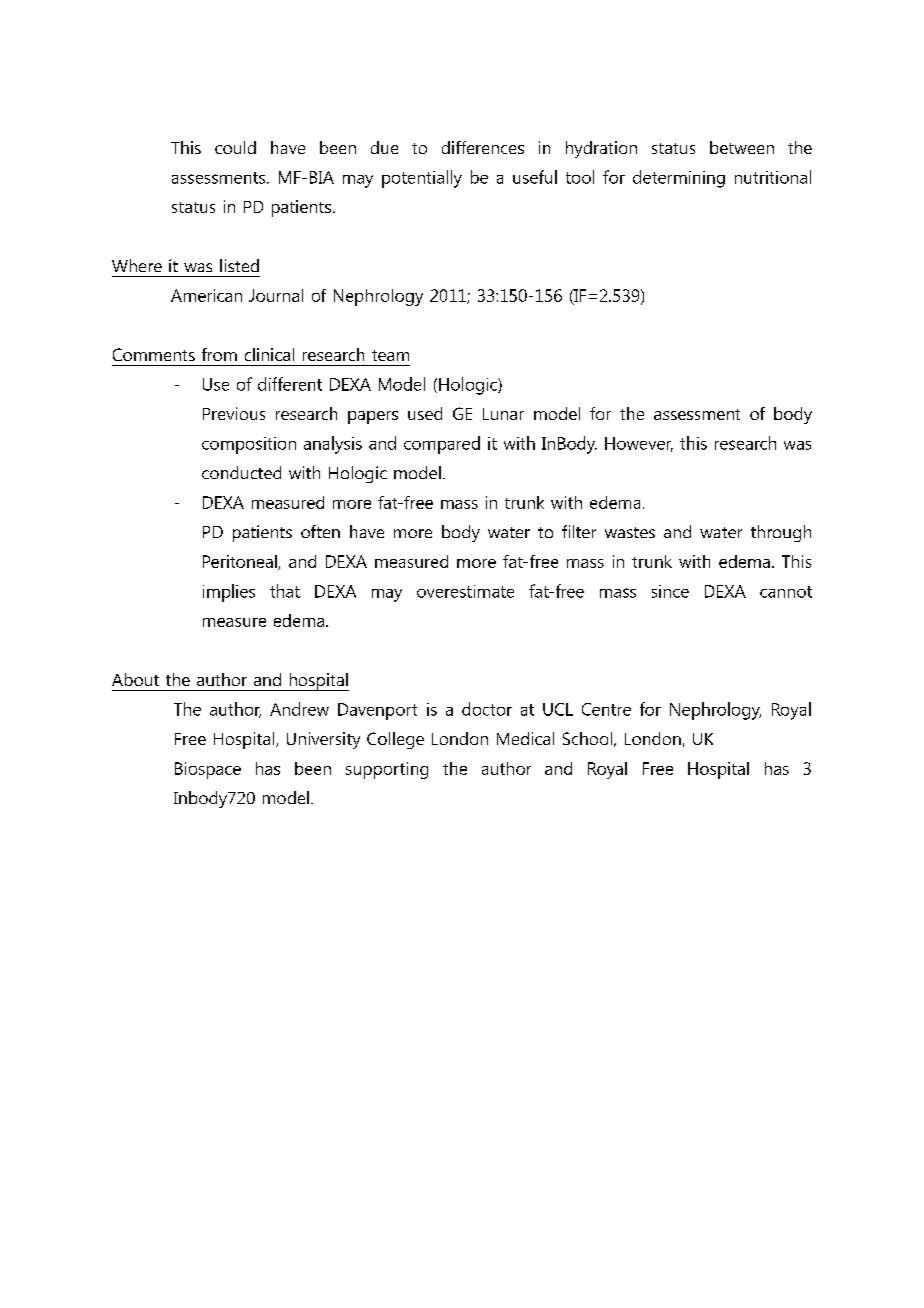 The image size is (924, 1308). What do you see at coordinates (670, 591) in the image?
I see `since` at bounding box center [670, 591].
